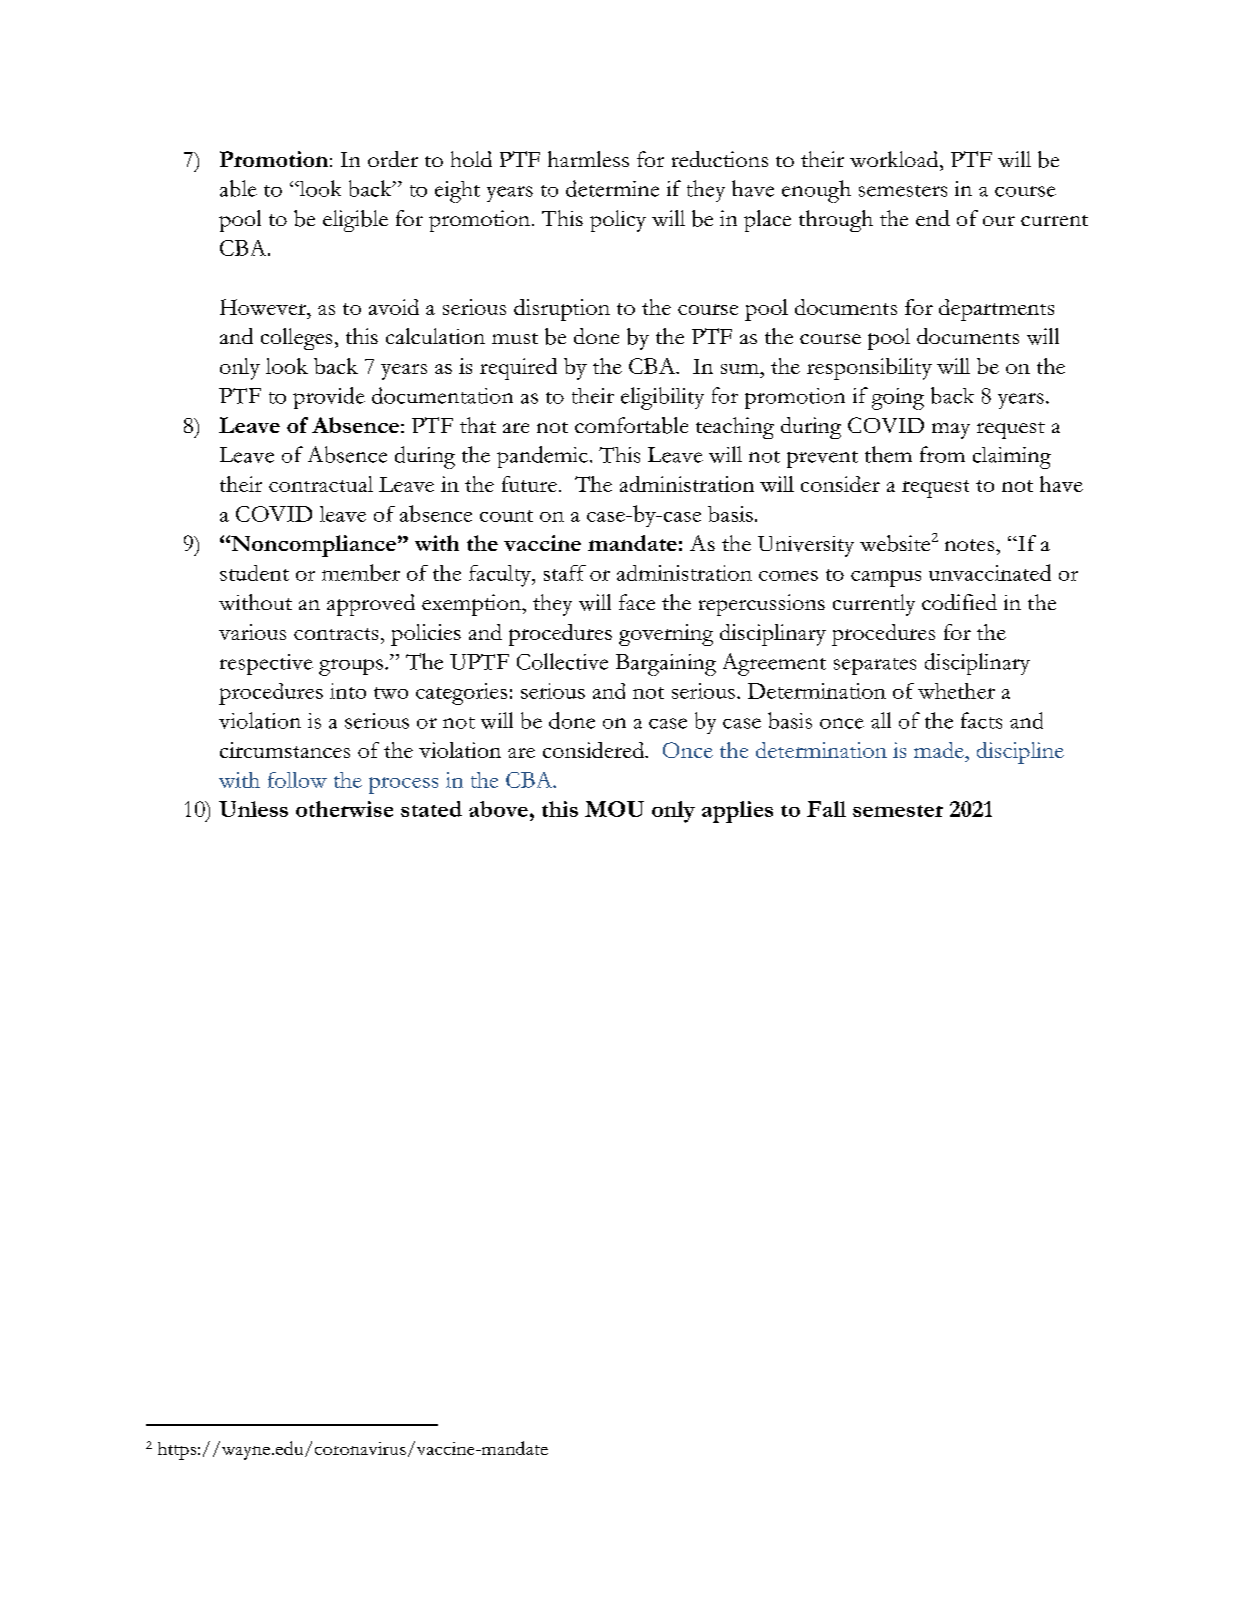  Describe the element at coordinates (321, 484) in the page. I see `contractual` at that location.
